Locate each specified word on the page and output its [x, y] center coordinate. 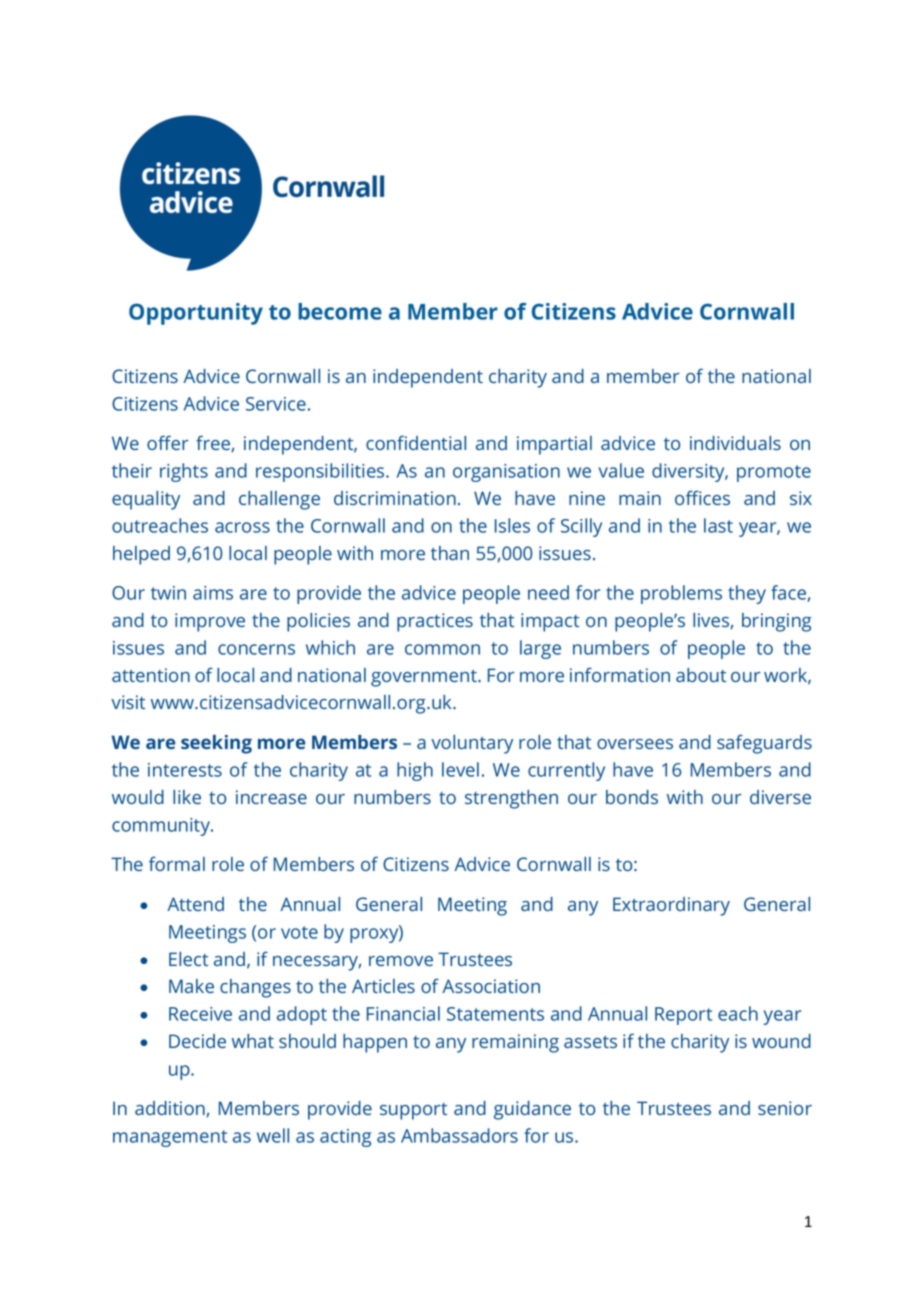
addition [171, 1109]
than [450, 553]
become [340, 311]
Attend [195, 904]
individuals [735, 443]
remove [401, 961]
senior [785, 1108]
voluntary [472, 744]
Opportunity [196, 314]
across [242, 527]
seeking [216, 744]
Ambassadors [459, 1135]
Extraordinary [671, 906]
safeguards [764, 744]
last [718, 525]
